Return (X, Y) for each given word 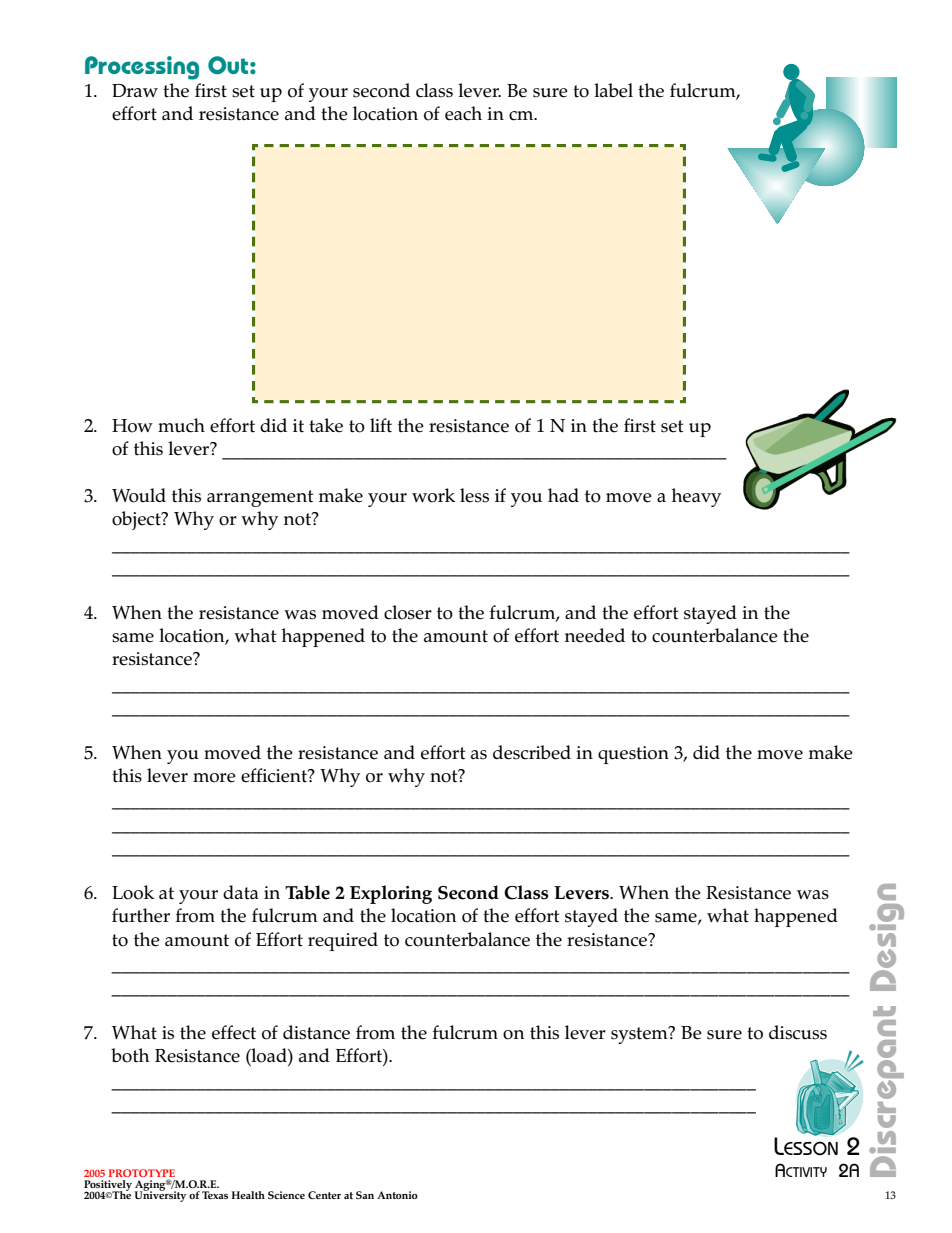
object (137, 520)
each (463, 113)
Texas (215, 1195)
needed (595, 635)
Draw (135, 90)
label (613, 90)
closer (408, 612)
